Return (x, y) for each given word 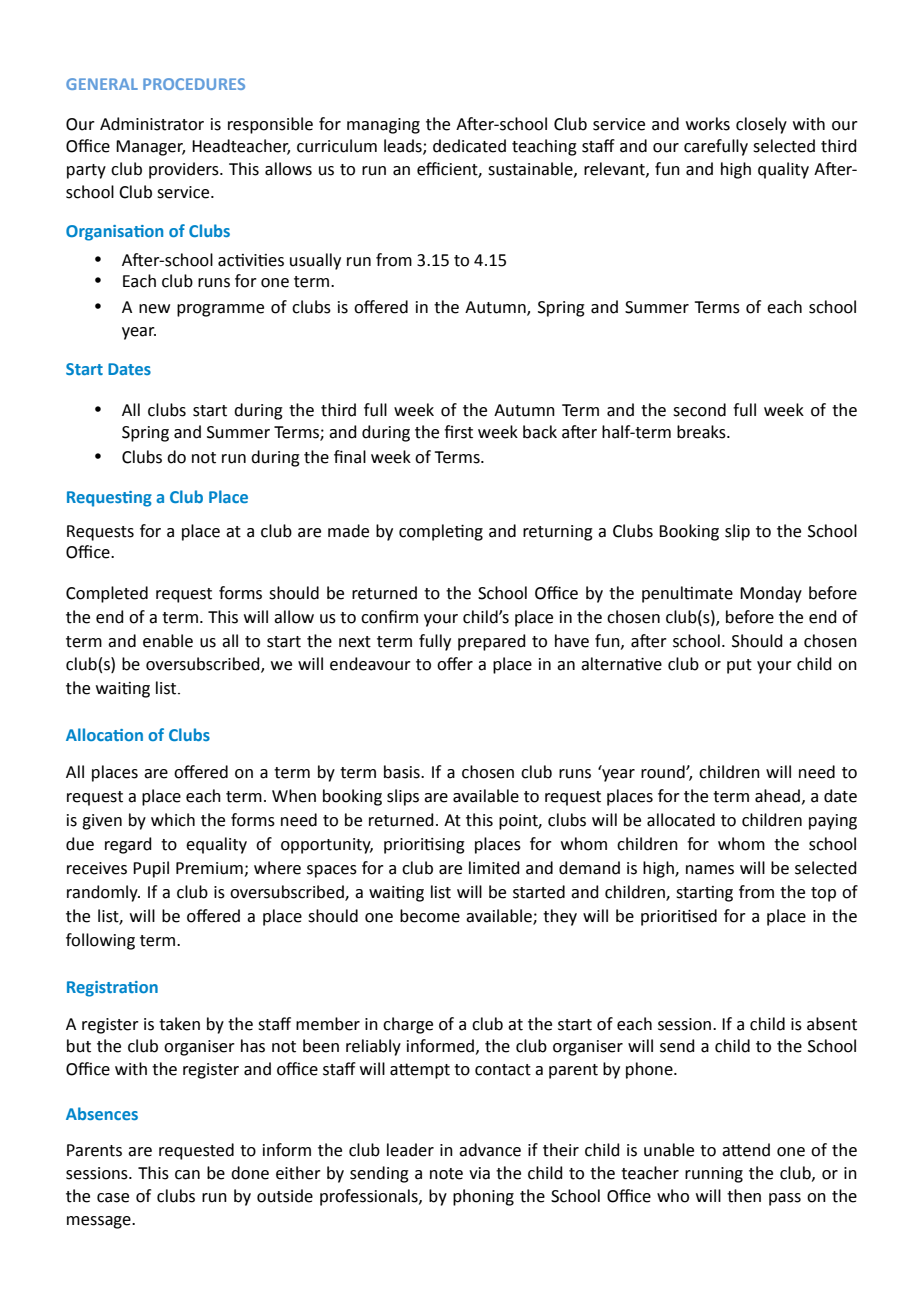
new (154, 309)
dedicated (469, 146)
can (187, 1175)
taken (179, 1024)
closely (761, 125)
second (699, 410)
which (173, 820)
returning (558, 533)
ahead (777, 796)
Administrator (152, 124)
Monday (771, 594)
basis (403, 772)
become (430, 916)
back (540, 432)
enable (168, 641)
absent (832, 1024)
